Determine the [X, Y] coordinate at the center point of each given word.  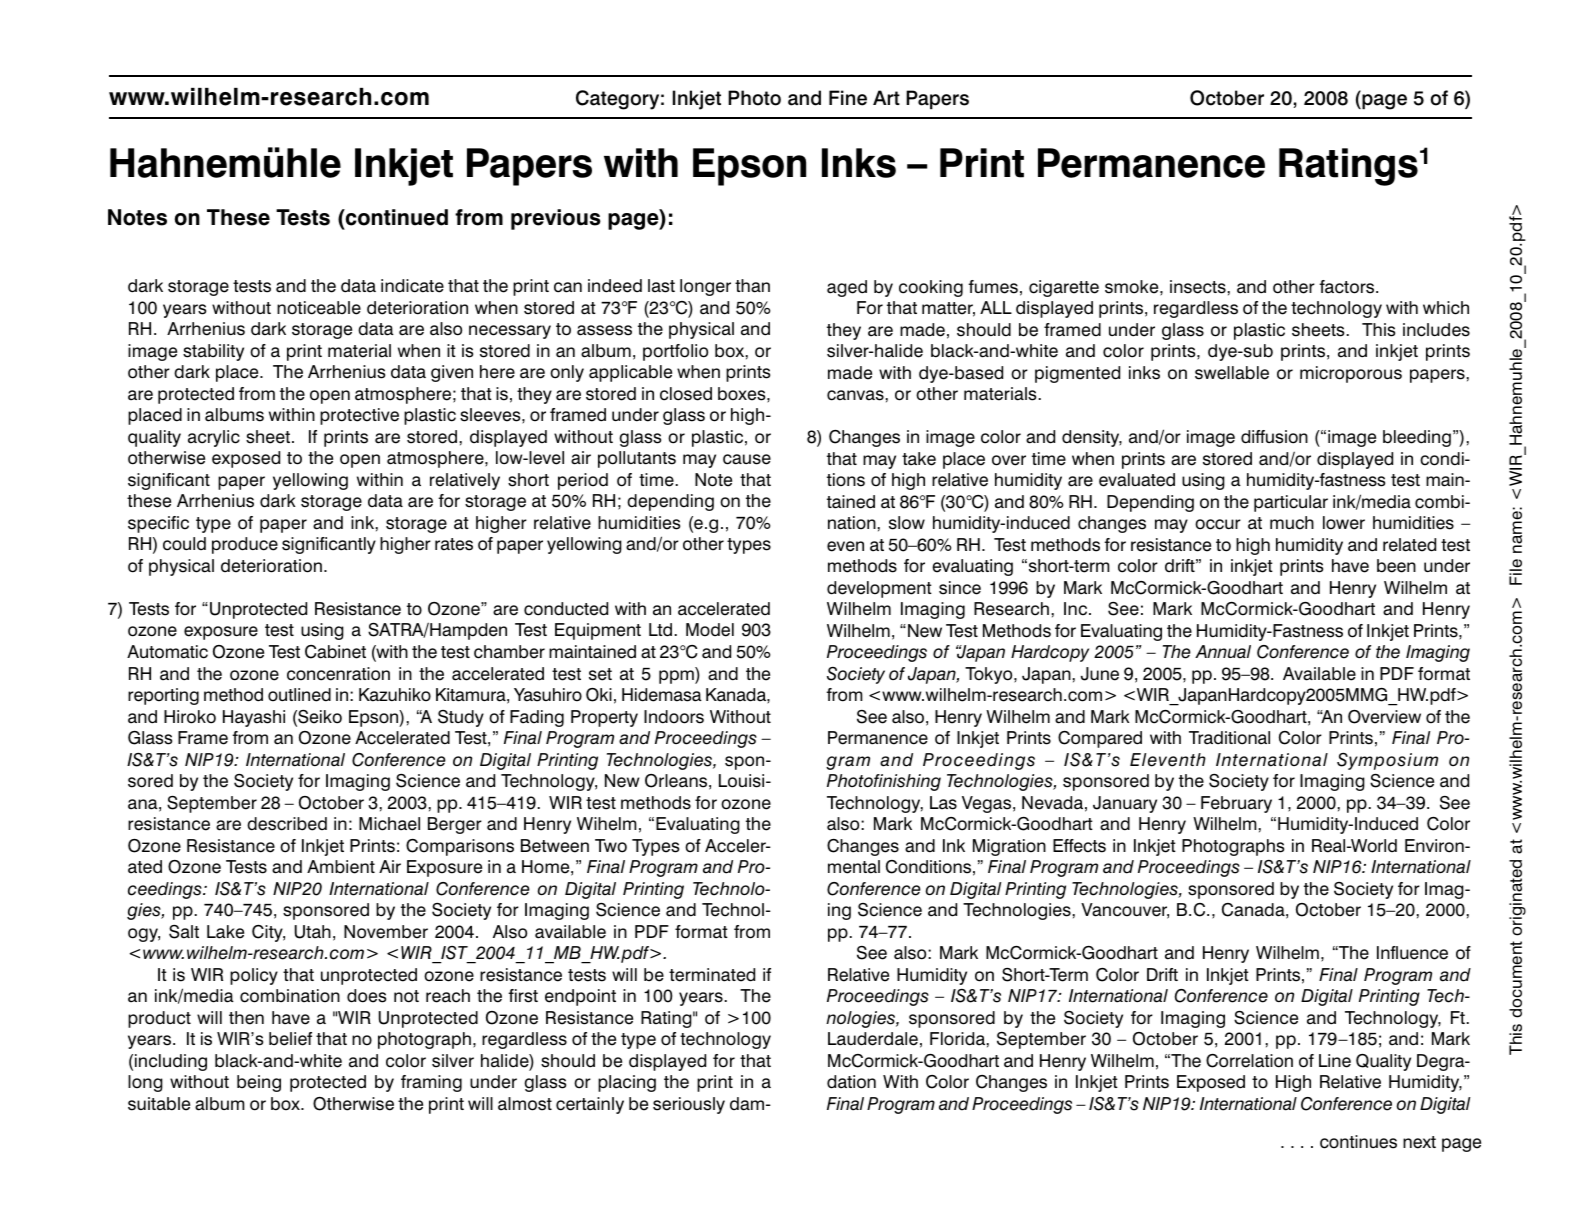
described [287, 824]
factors [1348, 287]
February [1236, 804]
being [259, 1083]
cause [747, 459]
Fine [848, 98]
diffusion [1274, 437]
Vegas [986, 804]
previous [556, 219]
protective [359, 416]
